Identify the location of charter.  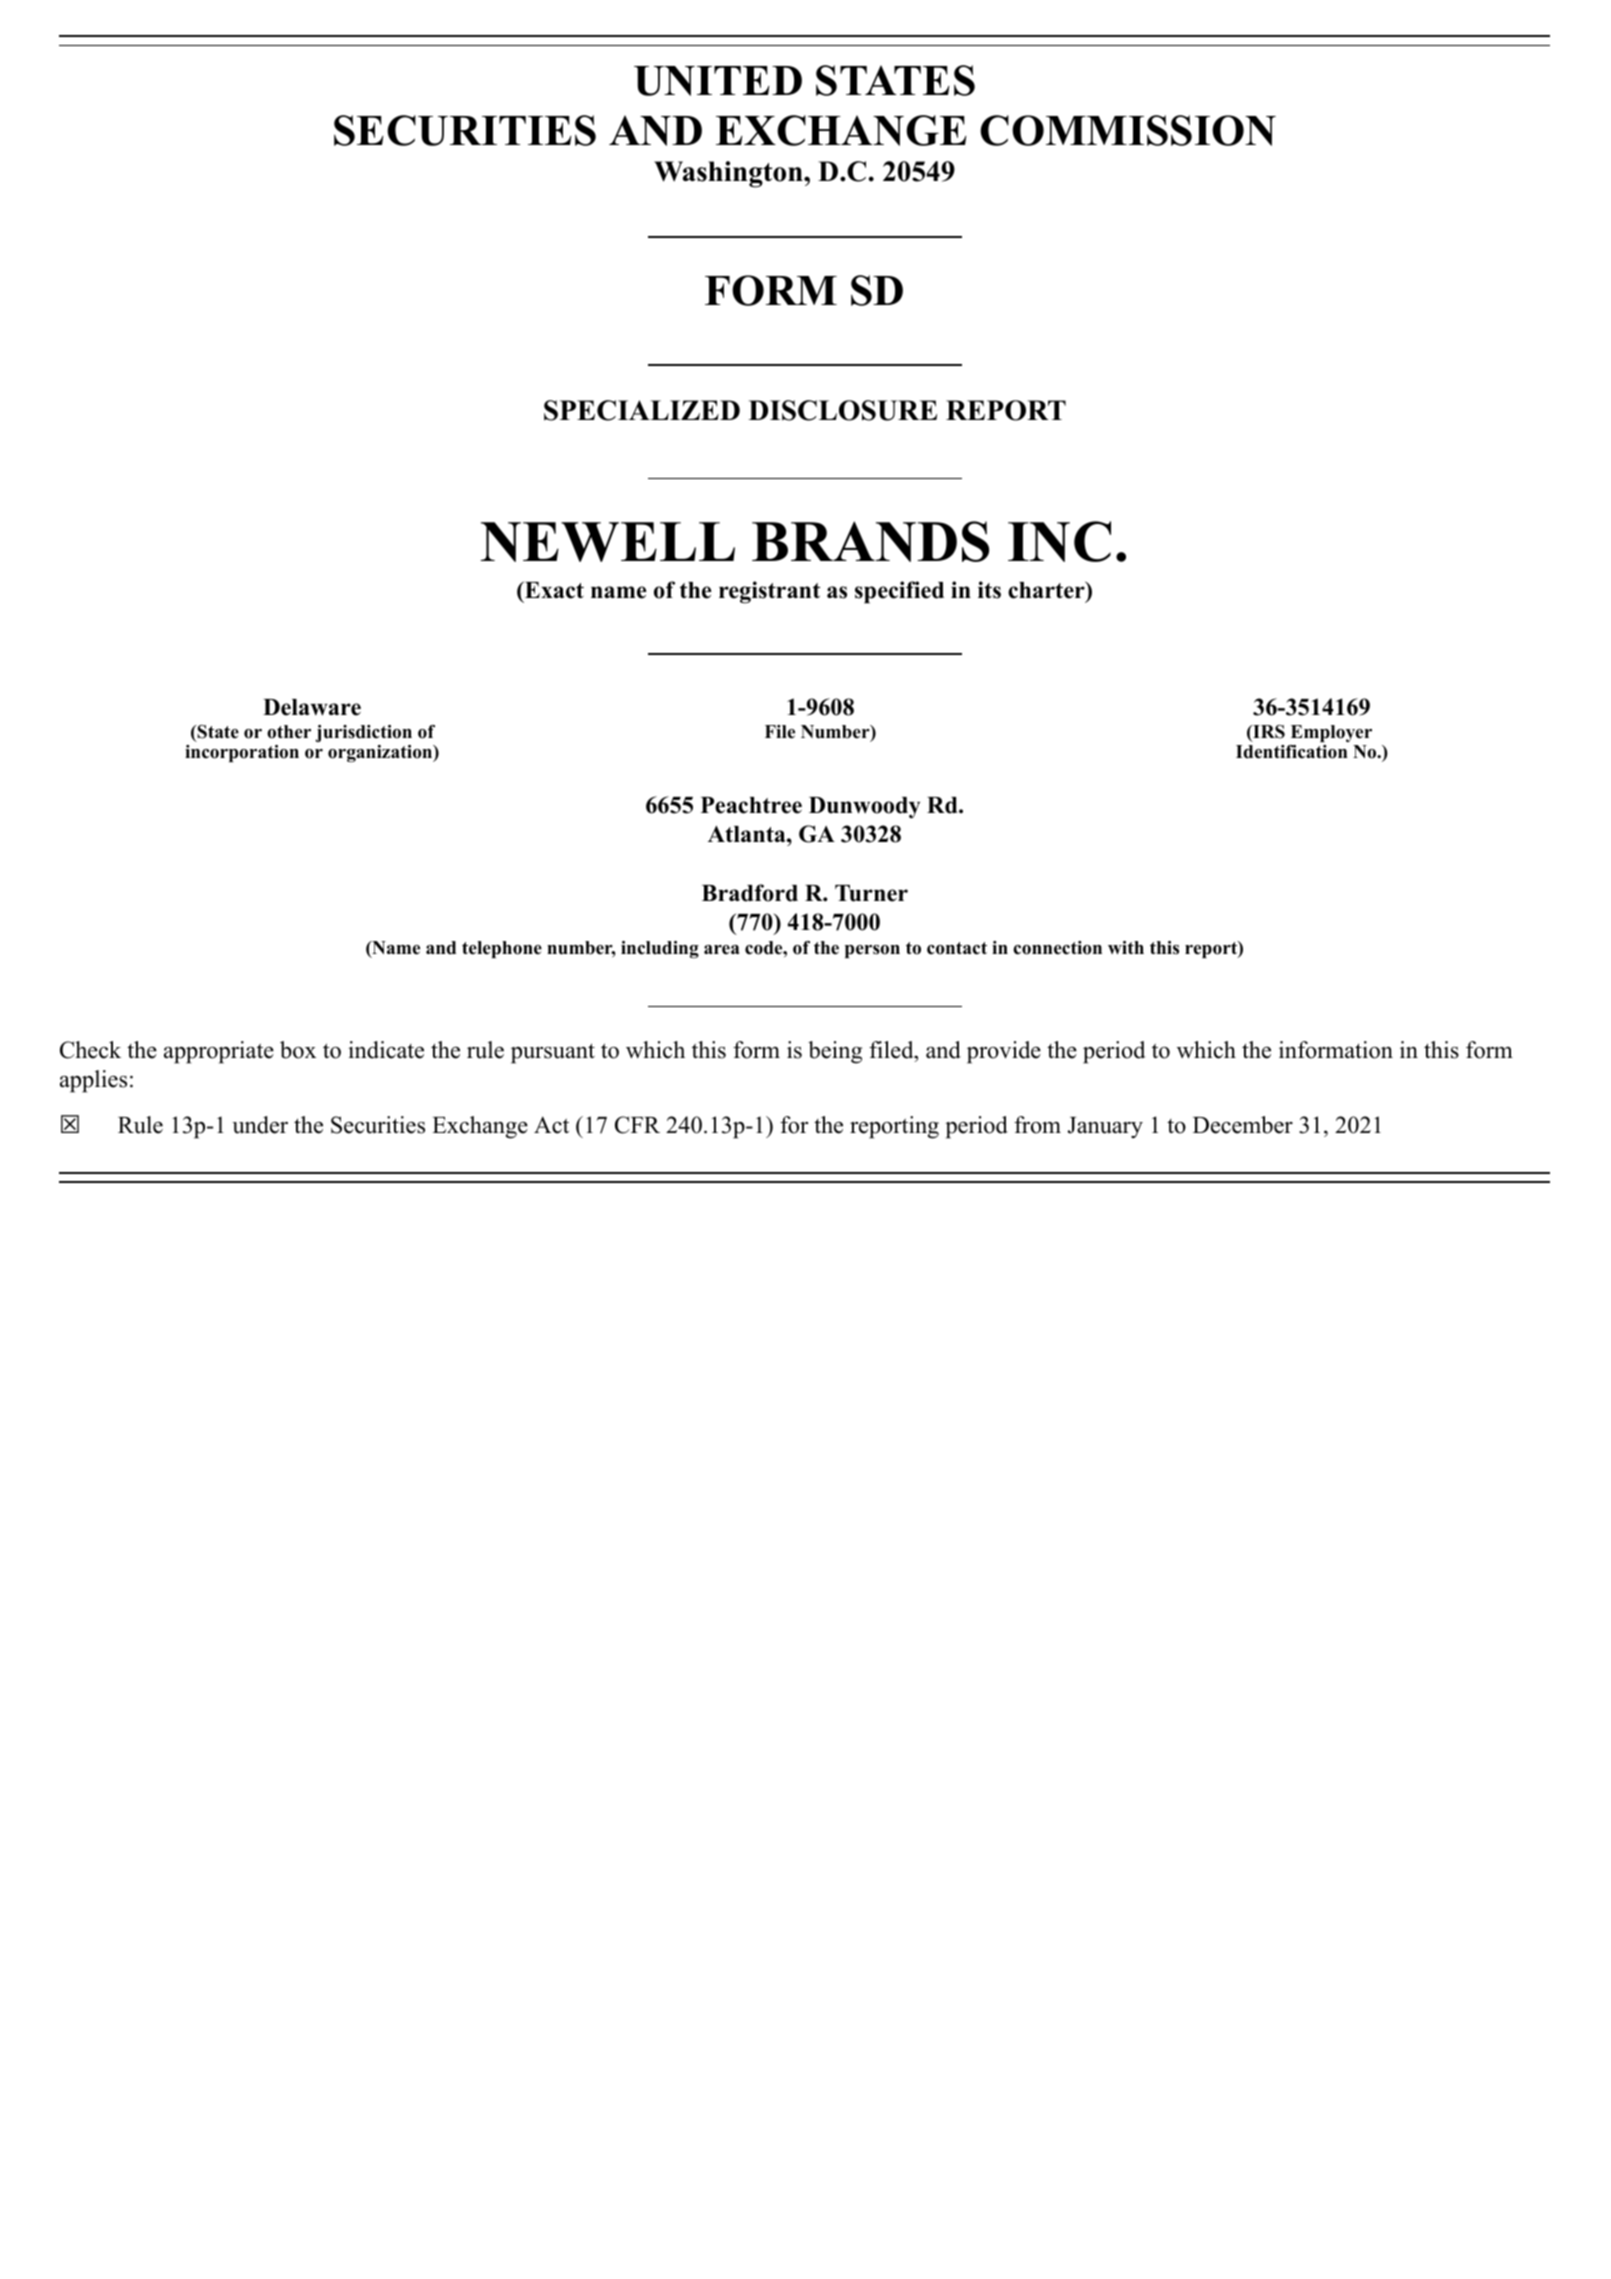
(1047, 590).
